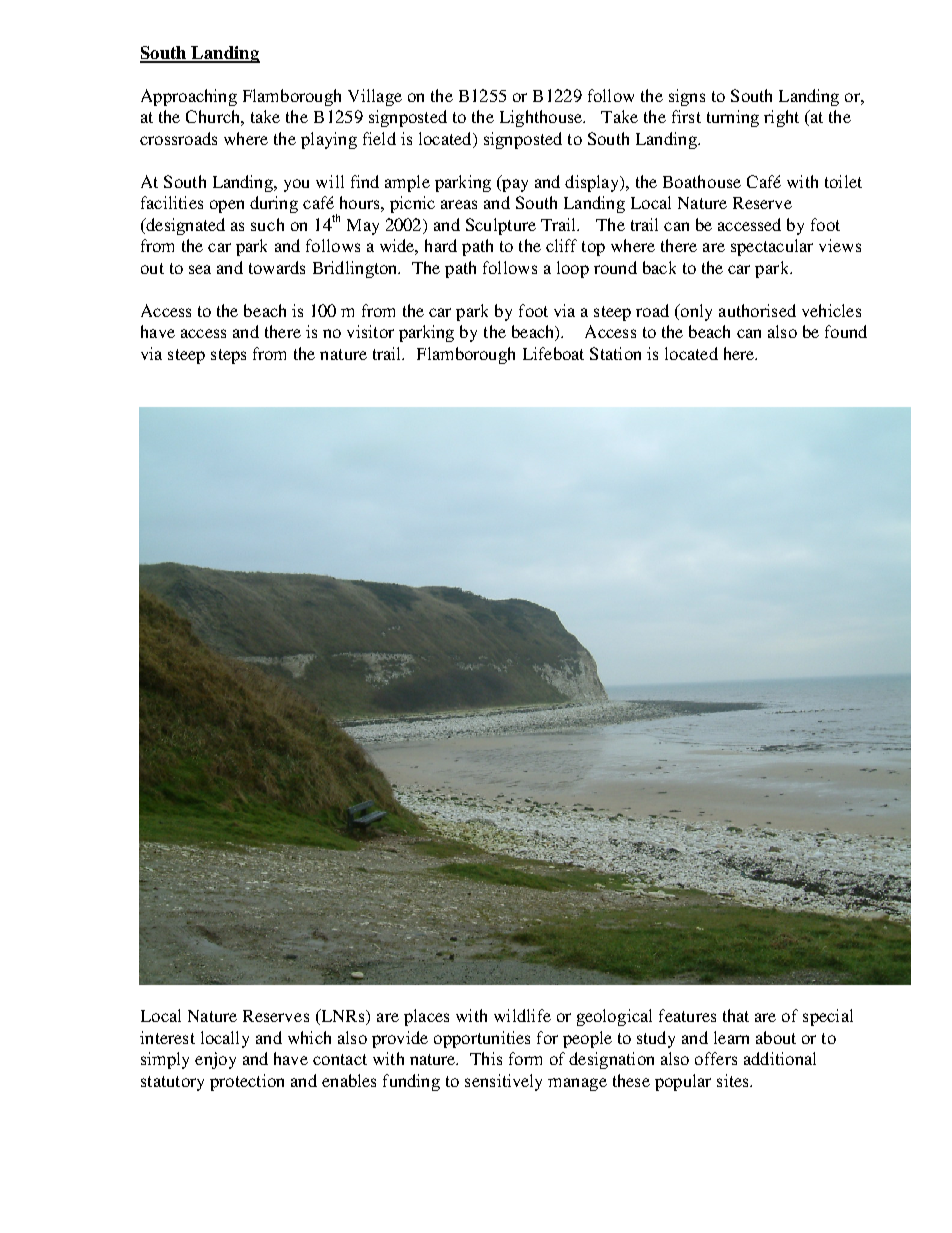 The width and height of the screenshot is (952, 1233). I want to click on Approaching, so click(189, 97).
